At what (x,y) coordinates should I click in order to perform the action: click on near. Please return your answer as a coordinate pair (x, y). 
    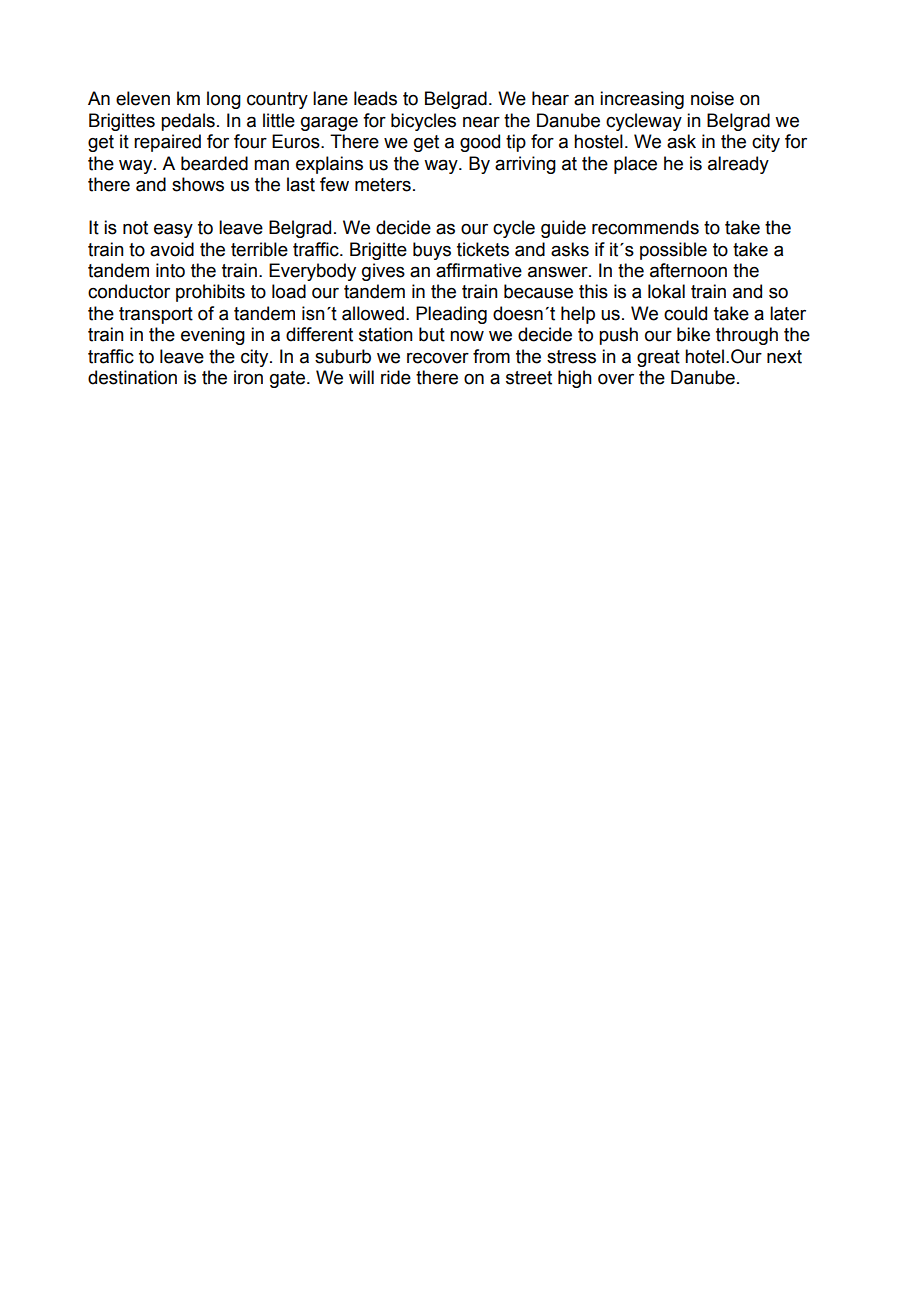
    Looking at the image, I should click on (481, 122).
